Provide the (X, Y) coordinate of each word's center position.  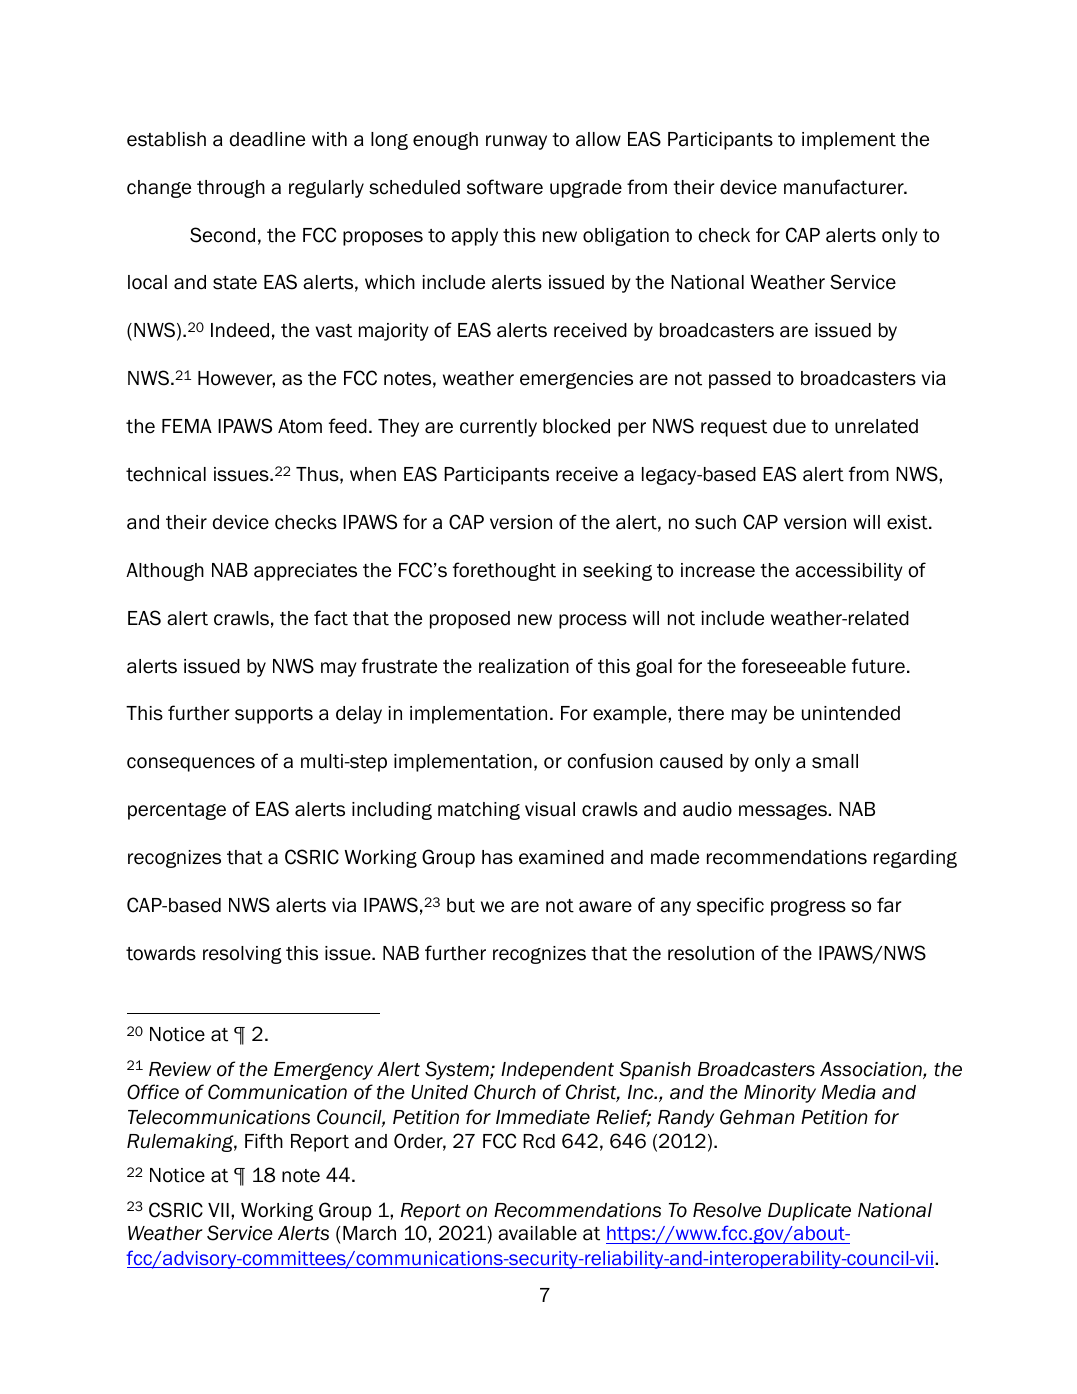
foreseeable (794, 666)
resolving (242, 955)
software (505, 187)
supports (274, 715)
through (231, 189)
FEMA (187, 426)
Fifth (264, 1141)
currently (498, 428)
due (789, 426)
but (461, 905)
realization (524, 666)
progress (808, 908)
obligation (626, 237)
